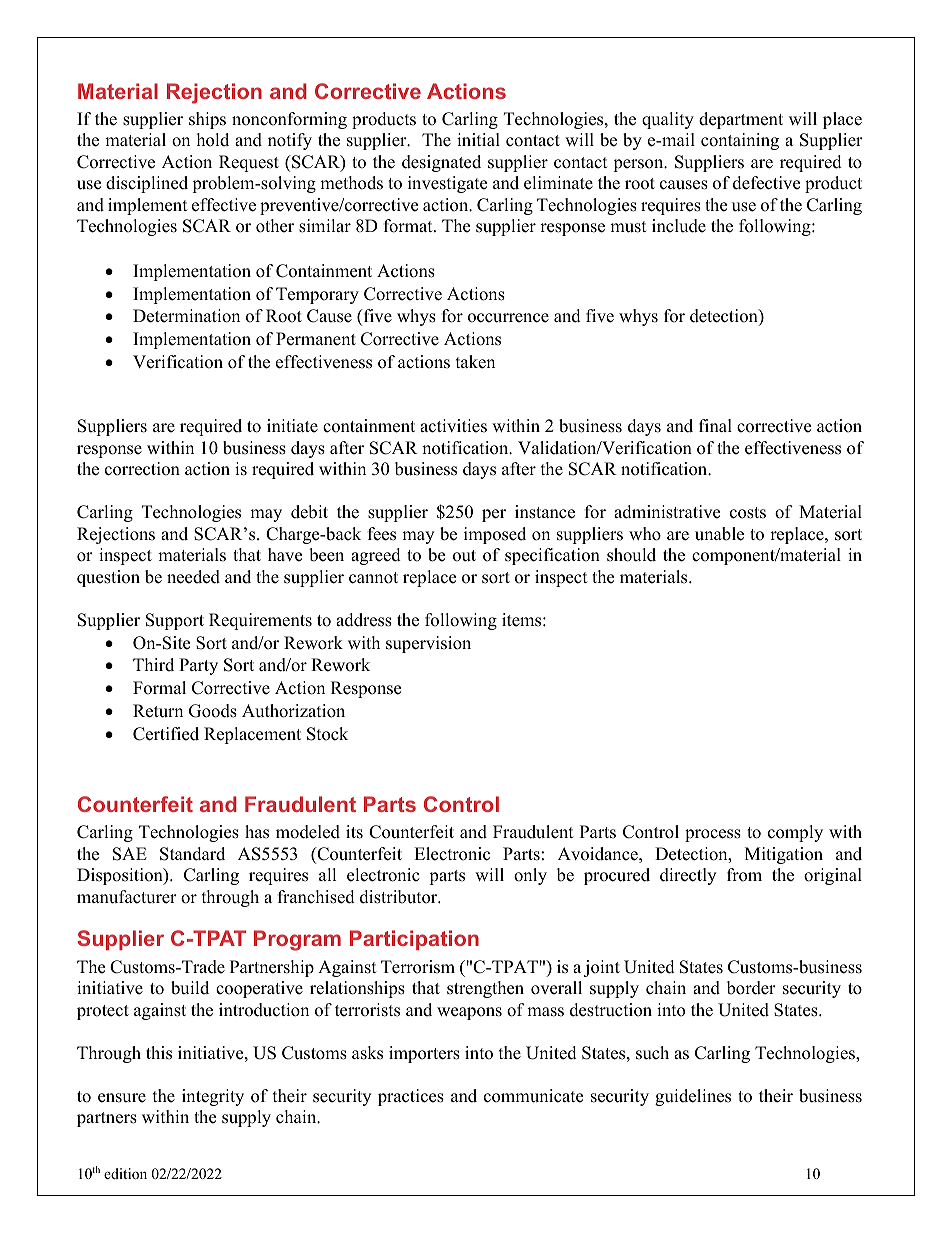 Image resolution: width=952 pixels, height=1233 pixels. What do you see at coordinates (748, 513) in the image?
I see `costs` at bounding box center [748, 513].
